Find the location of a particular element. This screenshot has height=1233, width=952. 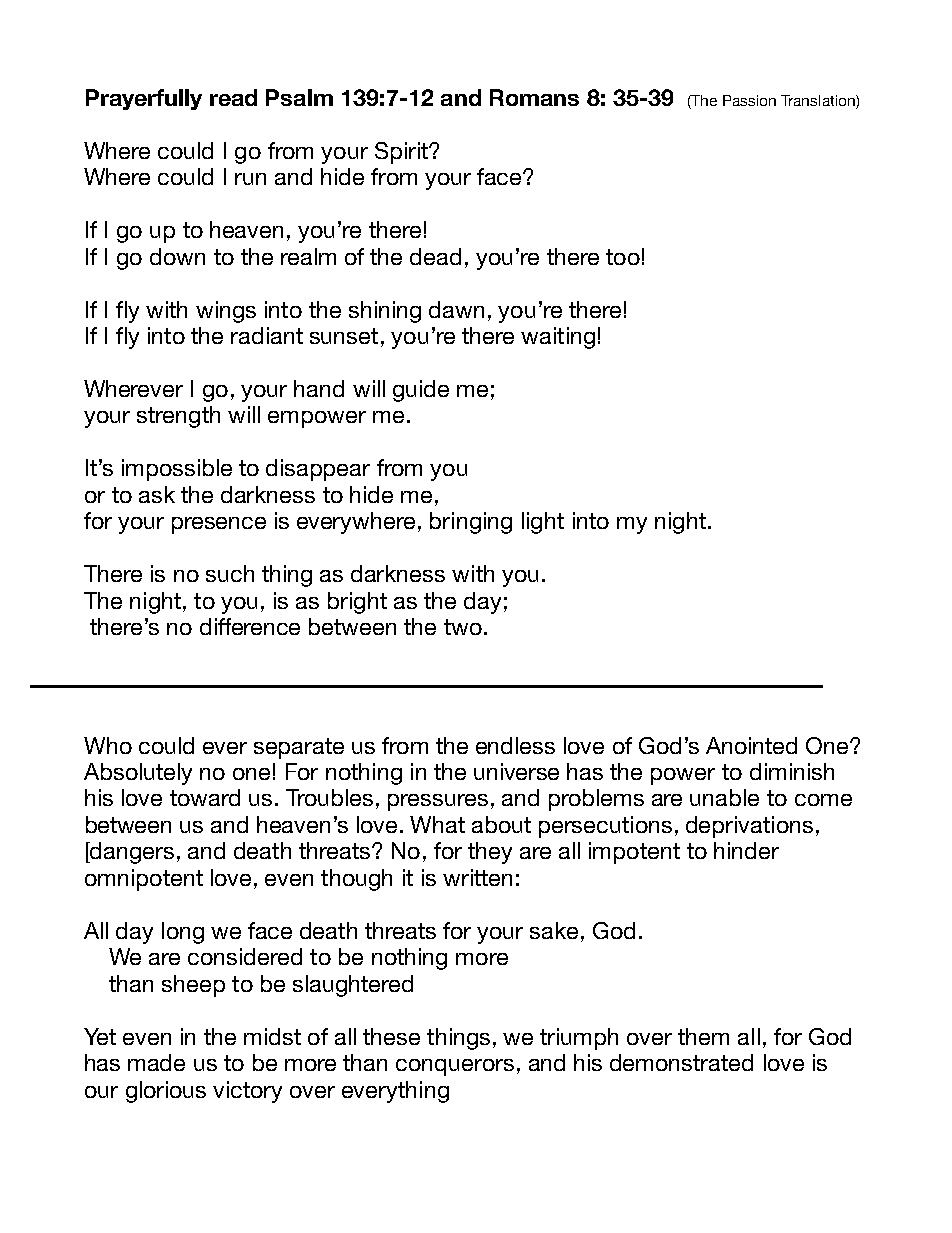

Anointed is located at coordinates (751, 745).
